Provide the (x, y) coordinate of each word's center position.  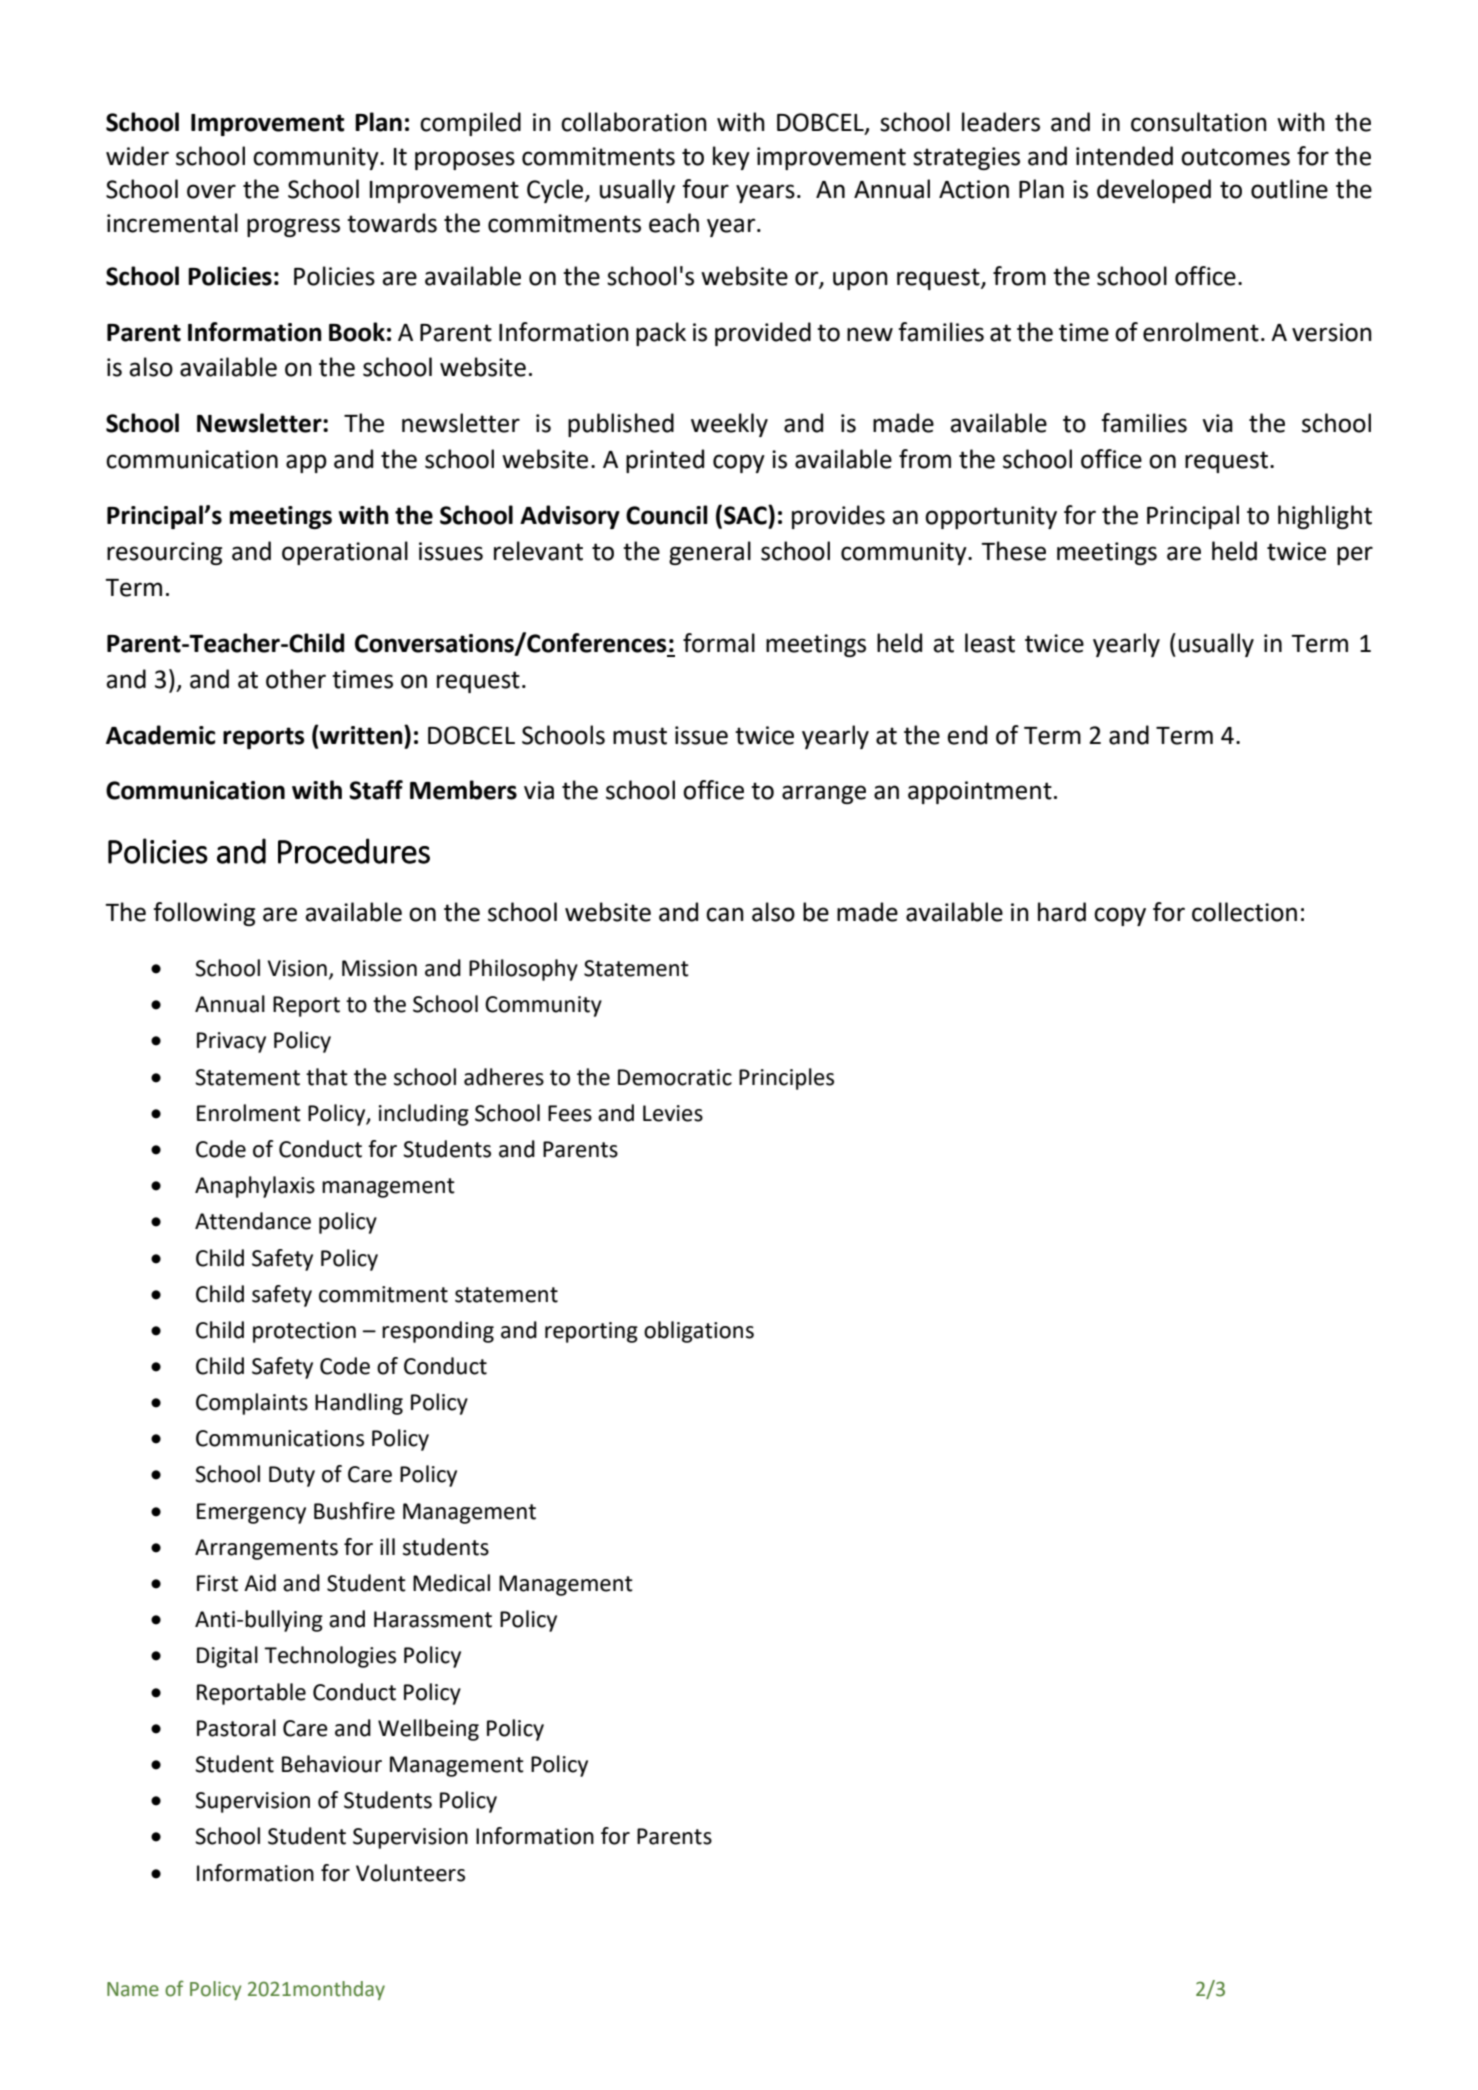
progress (293, 227)
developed (1154, 191)
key (731, 158)
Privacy (231, 1042)
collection (1244, 912)
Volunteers (410, 1873)
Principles (786, 1079)
